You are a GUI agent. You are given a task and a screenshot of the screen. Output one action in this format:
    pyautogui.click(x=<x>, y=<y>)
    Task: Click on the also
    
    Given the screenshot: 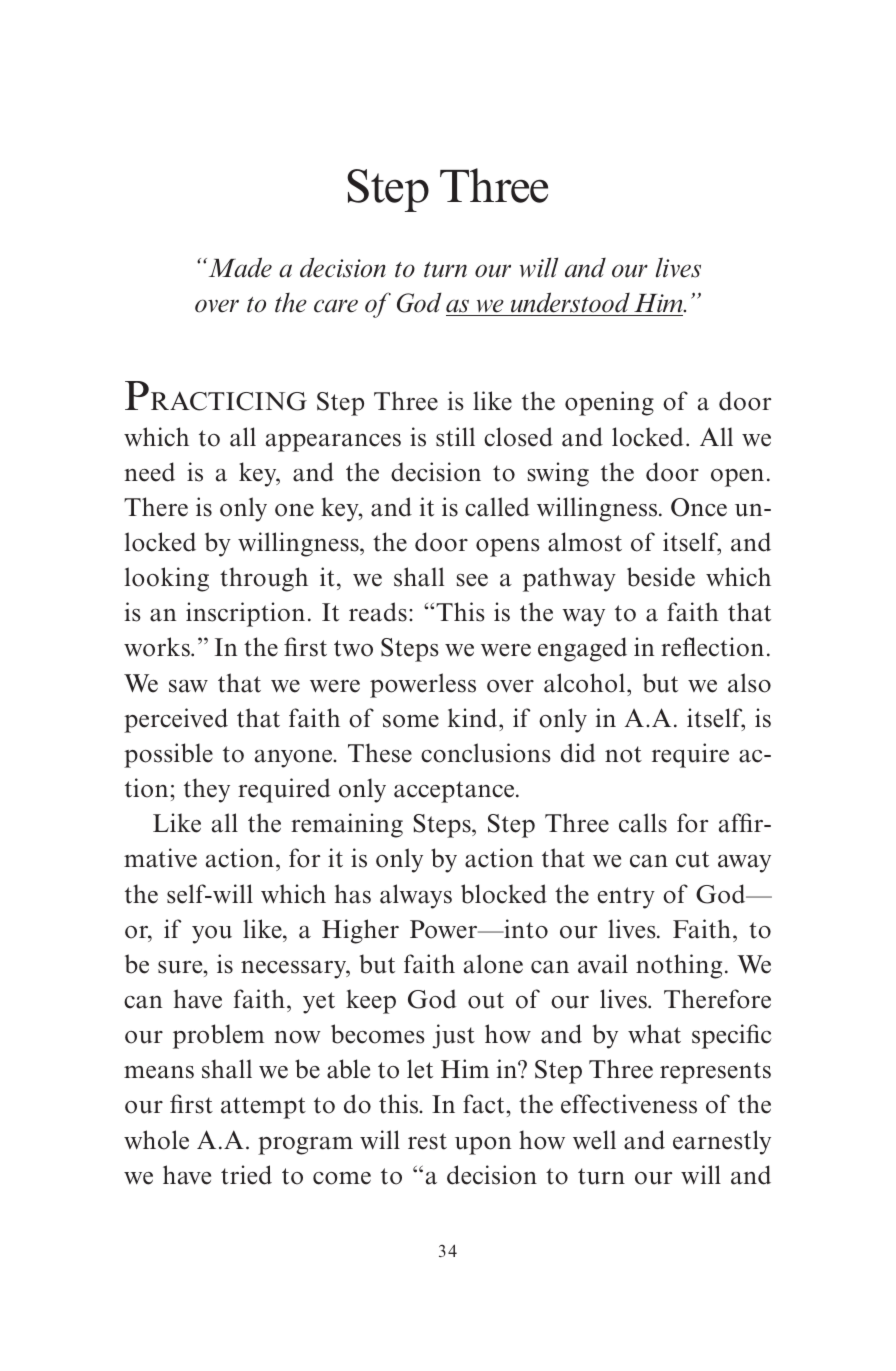 What is the action you would take?
    pyautogui.click(x=749, y=683)
